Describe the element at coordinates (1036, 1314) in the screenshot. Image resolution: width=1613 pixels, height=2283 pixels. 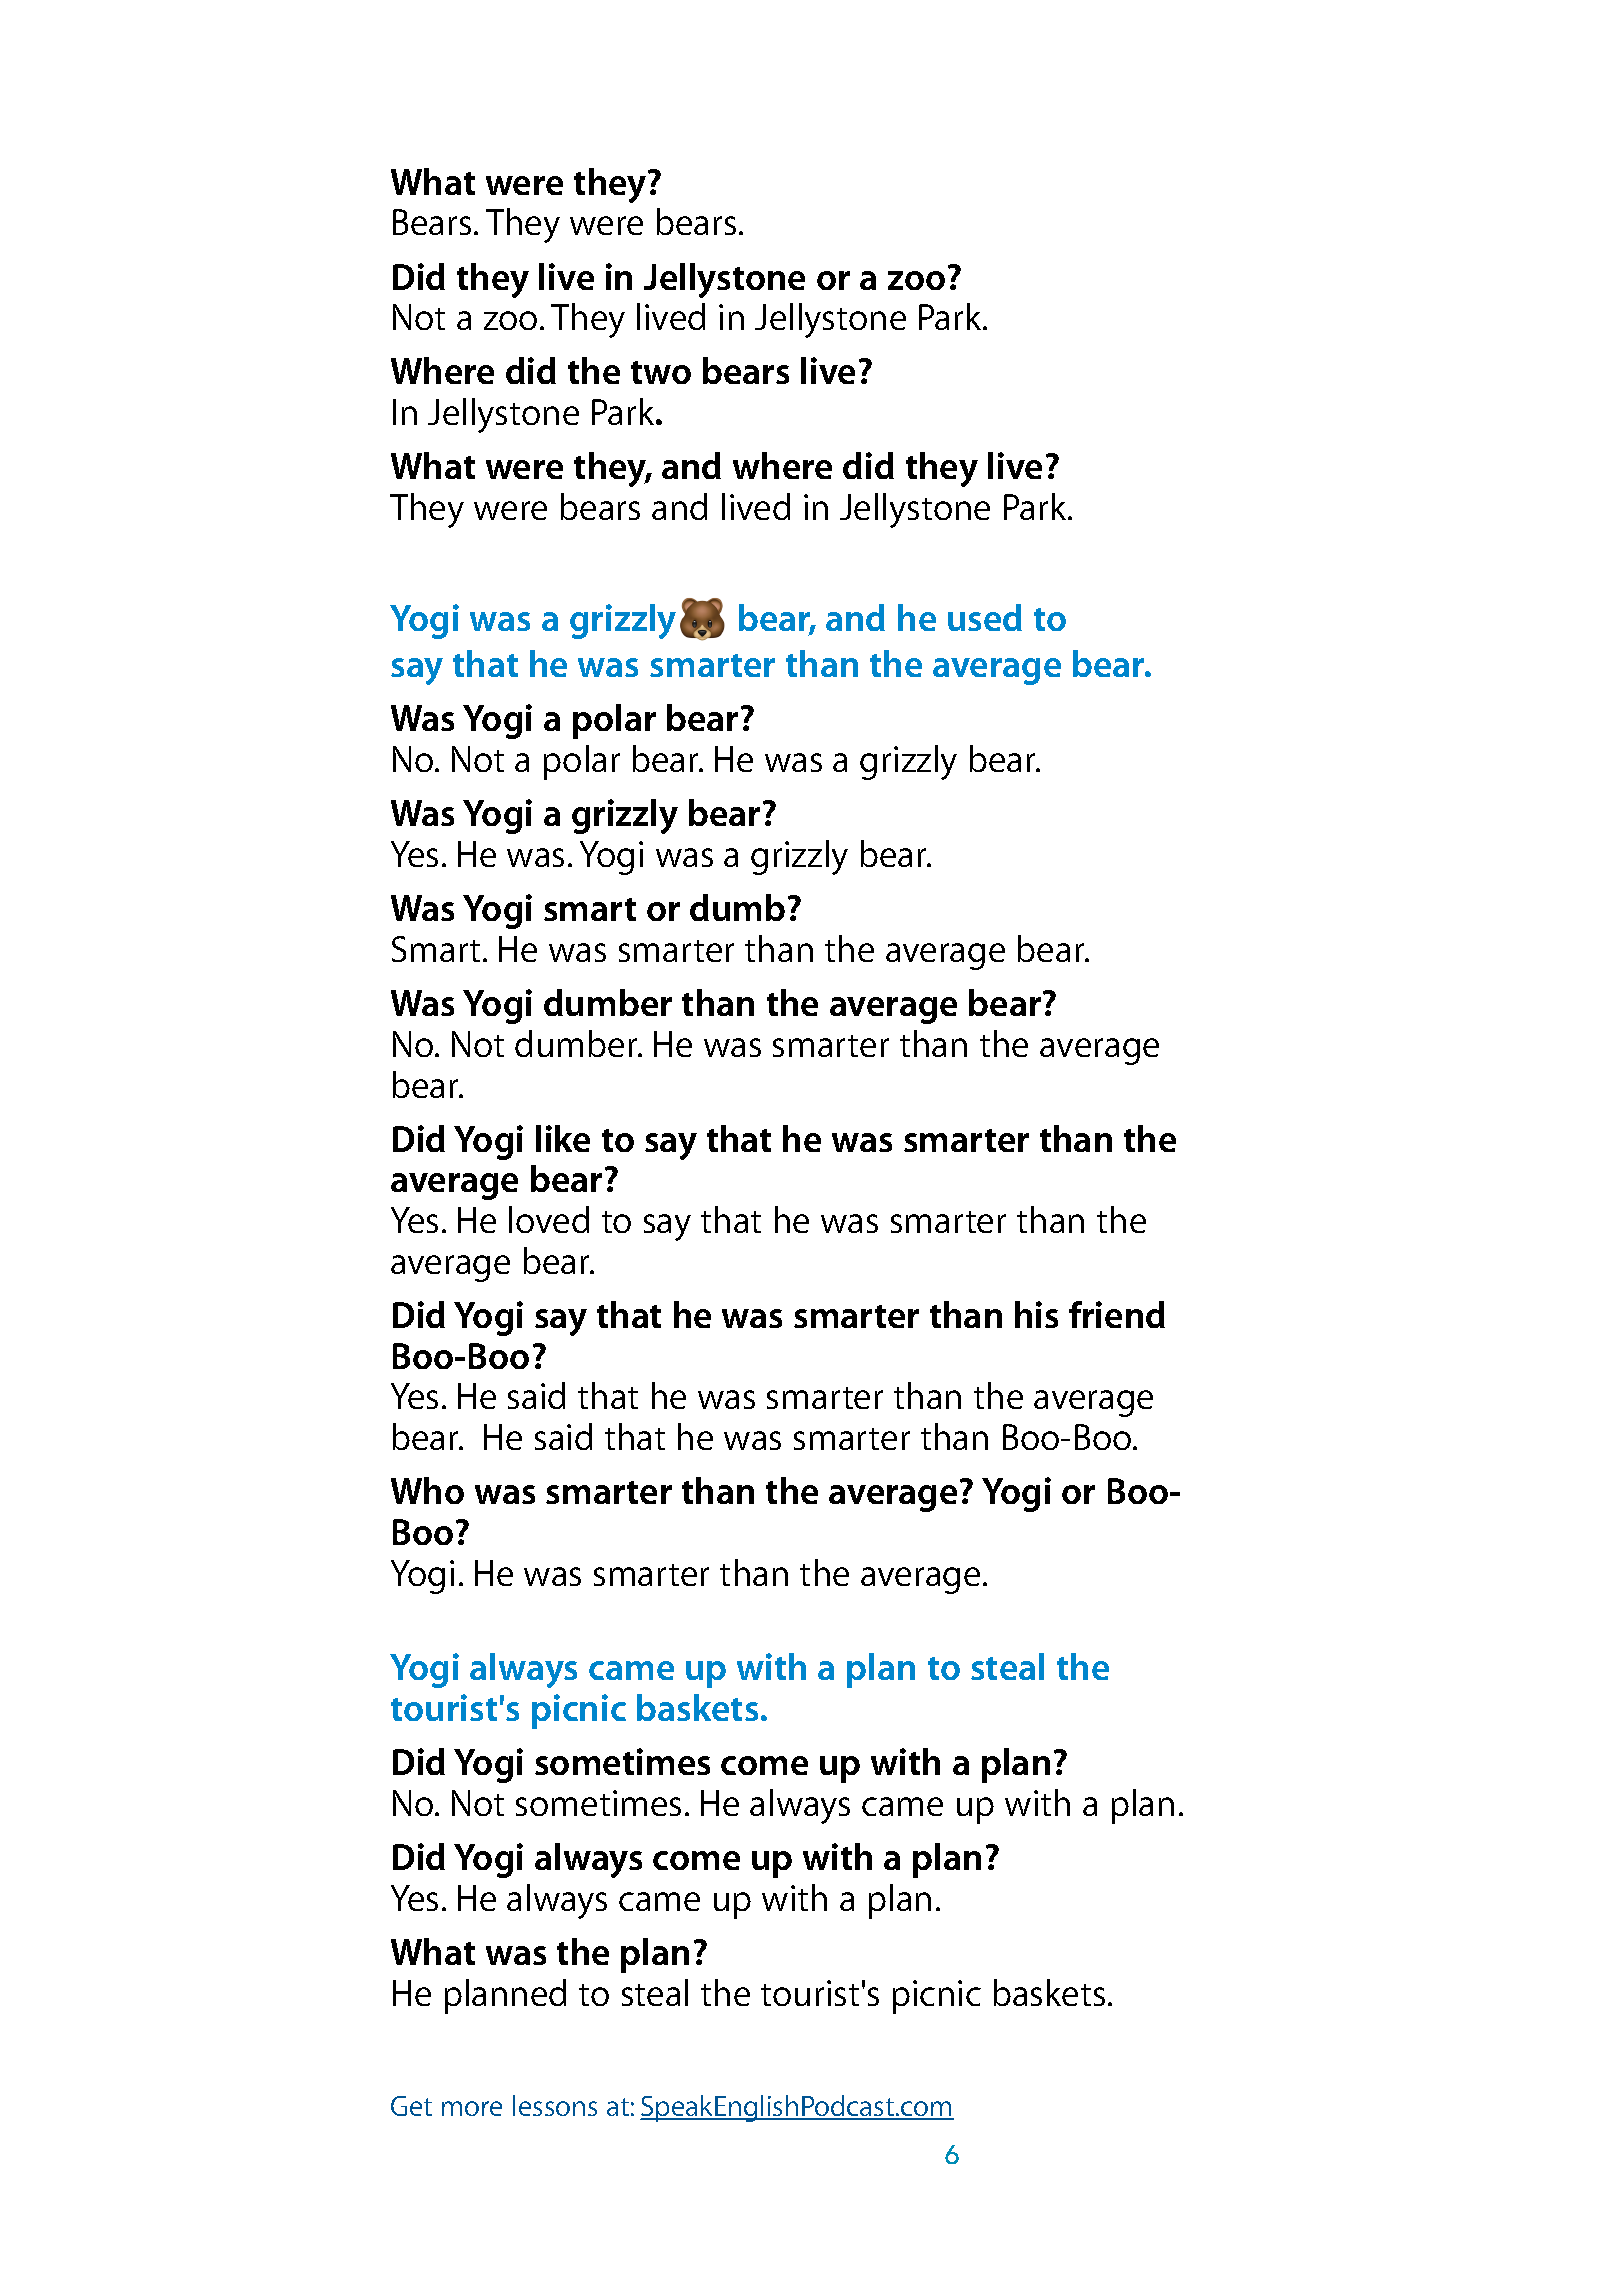
I see `his` at that location.
